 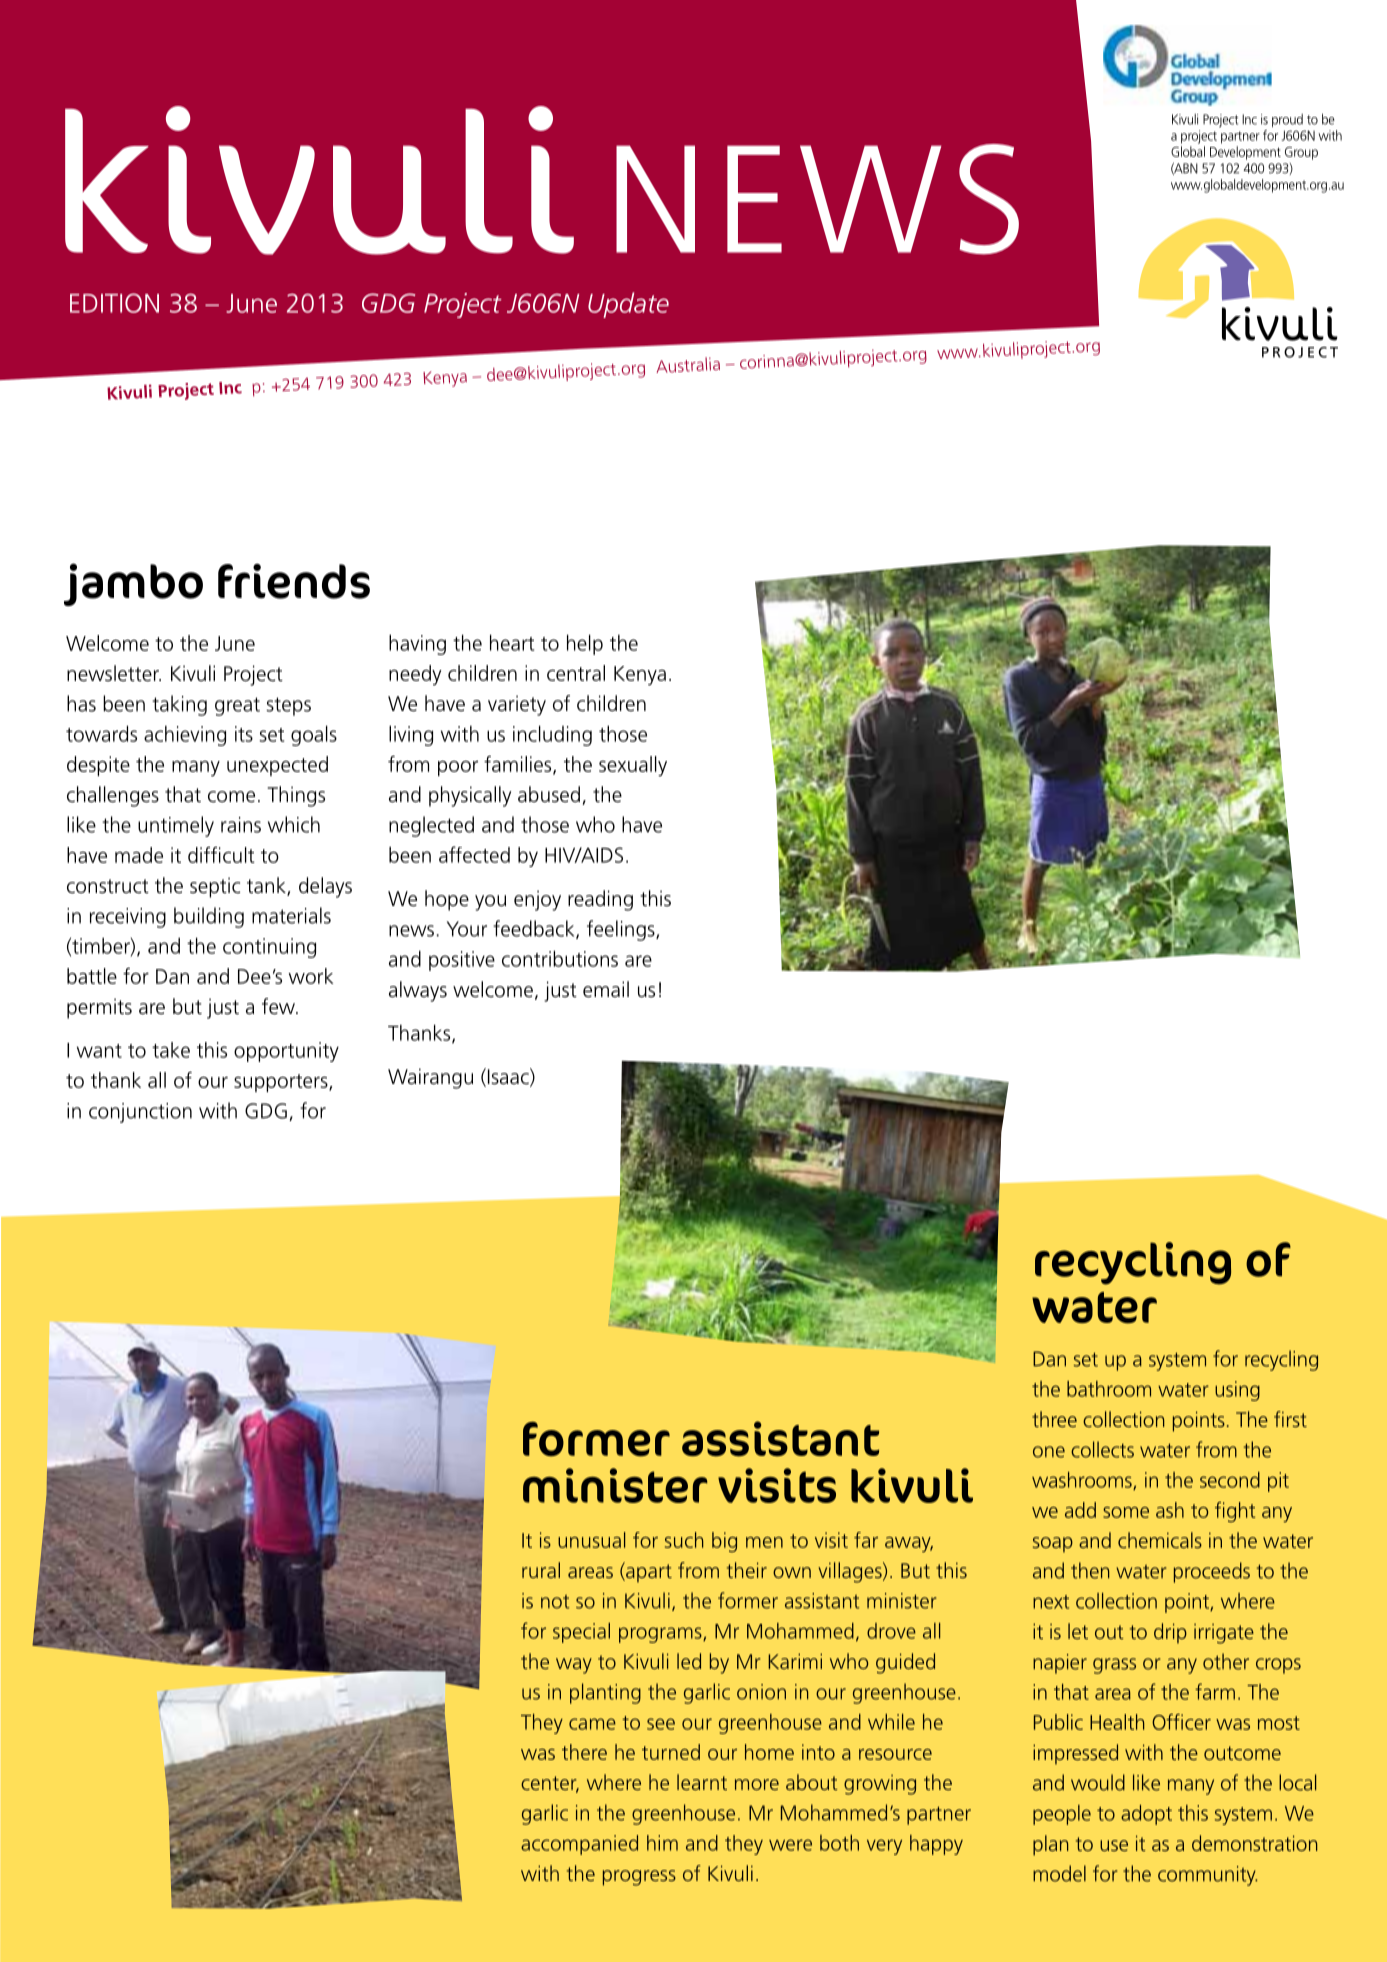 What do you see at coordinates (114, 303) in the image?
I see `EDITION` at bounding box center [114, 303].
